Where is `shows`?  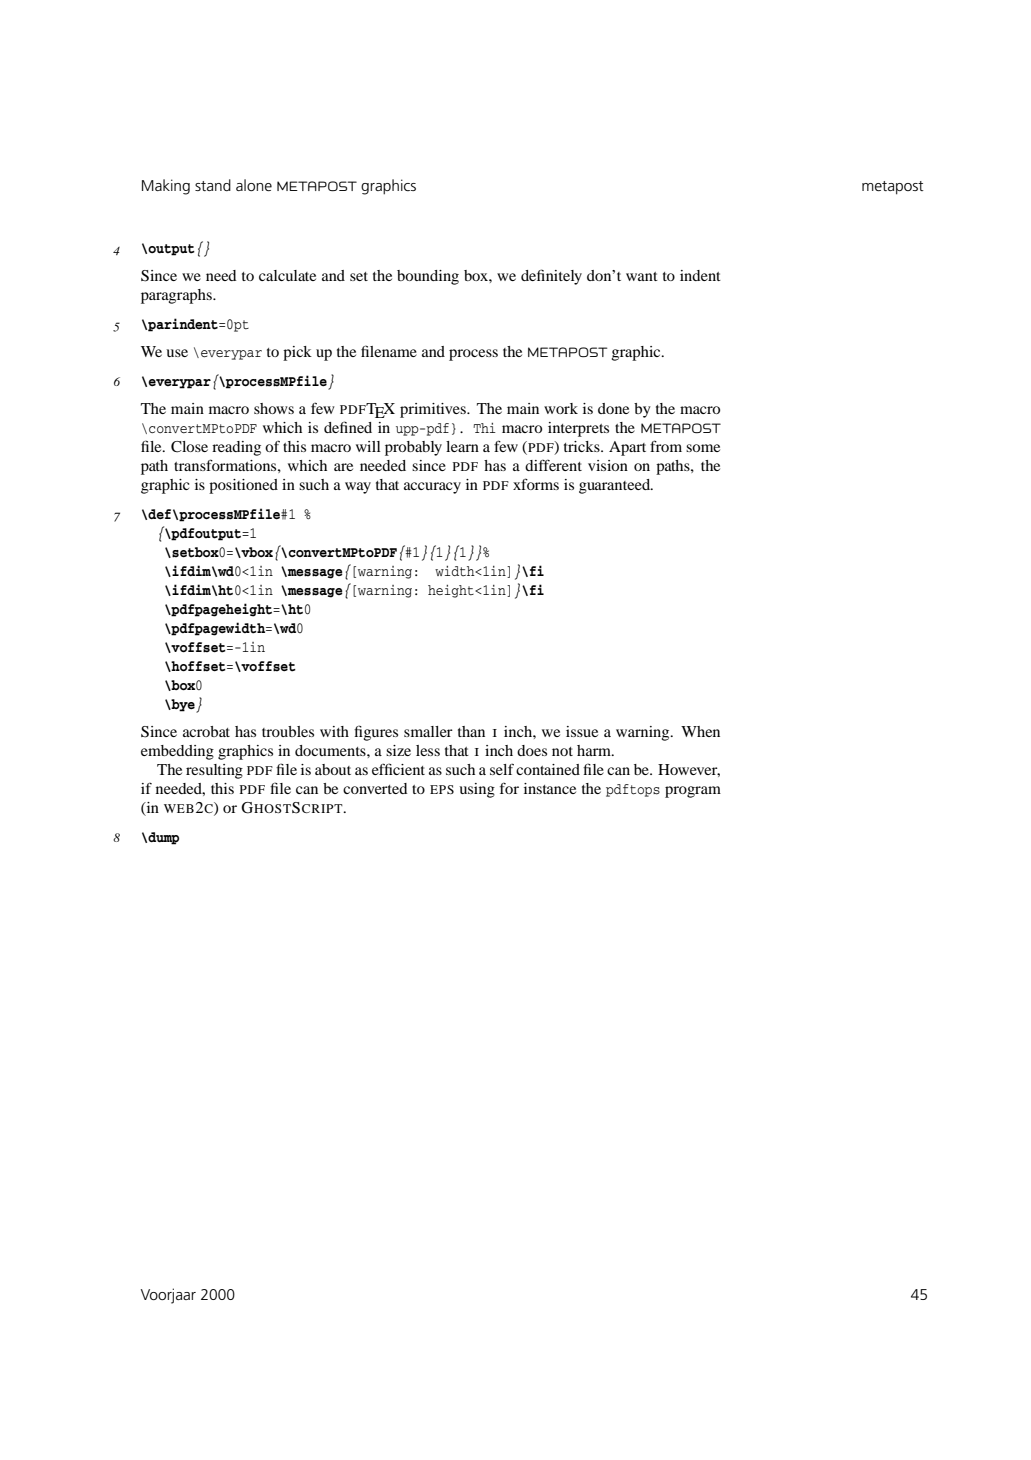
shows is located at coordinates (274, 408).
